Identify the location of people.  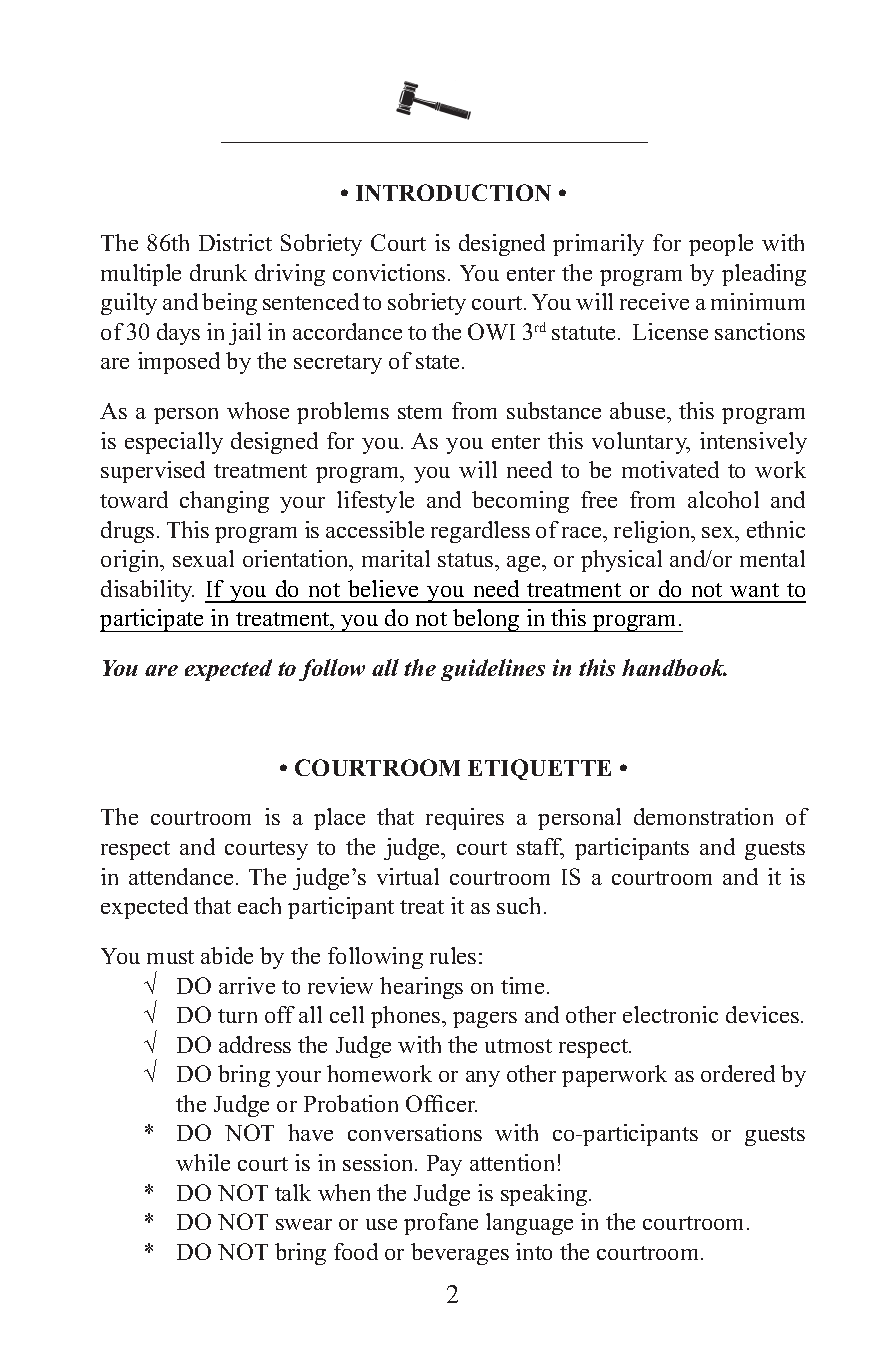
(721, 245).
